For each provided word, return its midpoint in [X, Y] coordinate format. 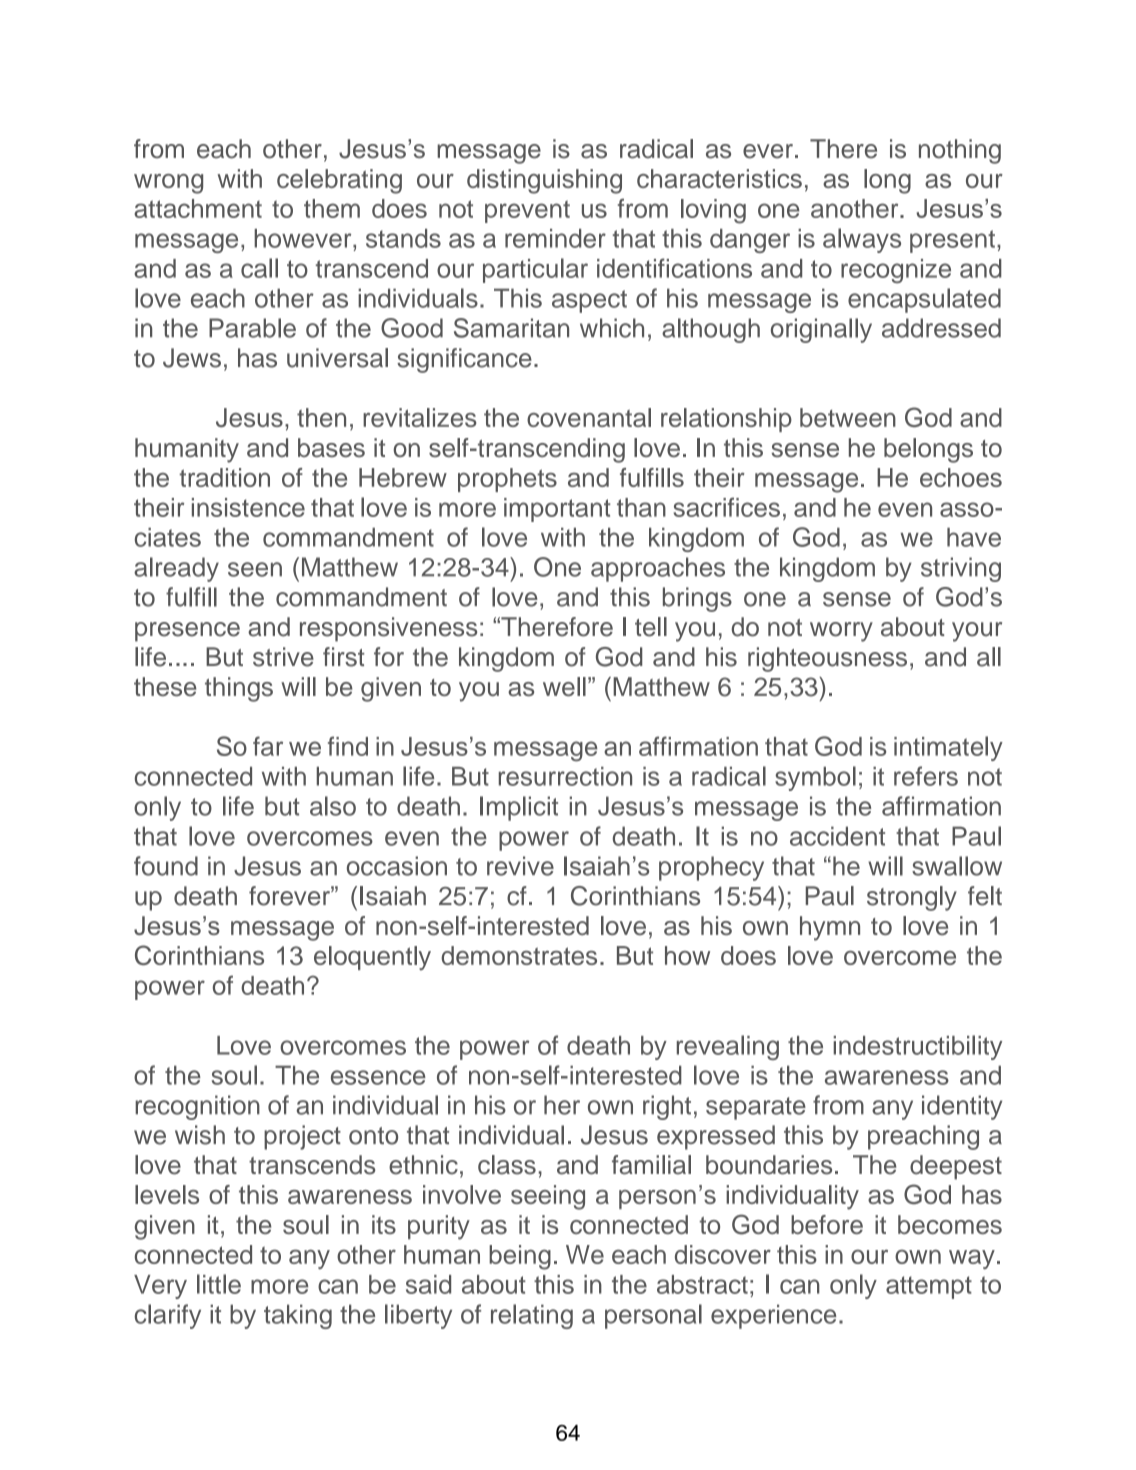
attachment [198, 208]
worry [841, 632]
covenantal [589, 417]
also [333, 806]
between [848, 417]
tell [651, 627]
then [321, 417]
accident [837, 836]
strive [283, 657]
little [219, 1284]
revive [520, 866]
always [862, 240]
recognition [197, 1107]
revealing [728, 1047]
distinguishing [544, 181]
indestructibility [917, 1047]
